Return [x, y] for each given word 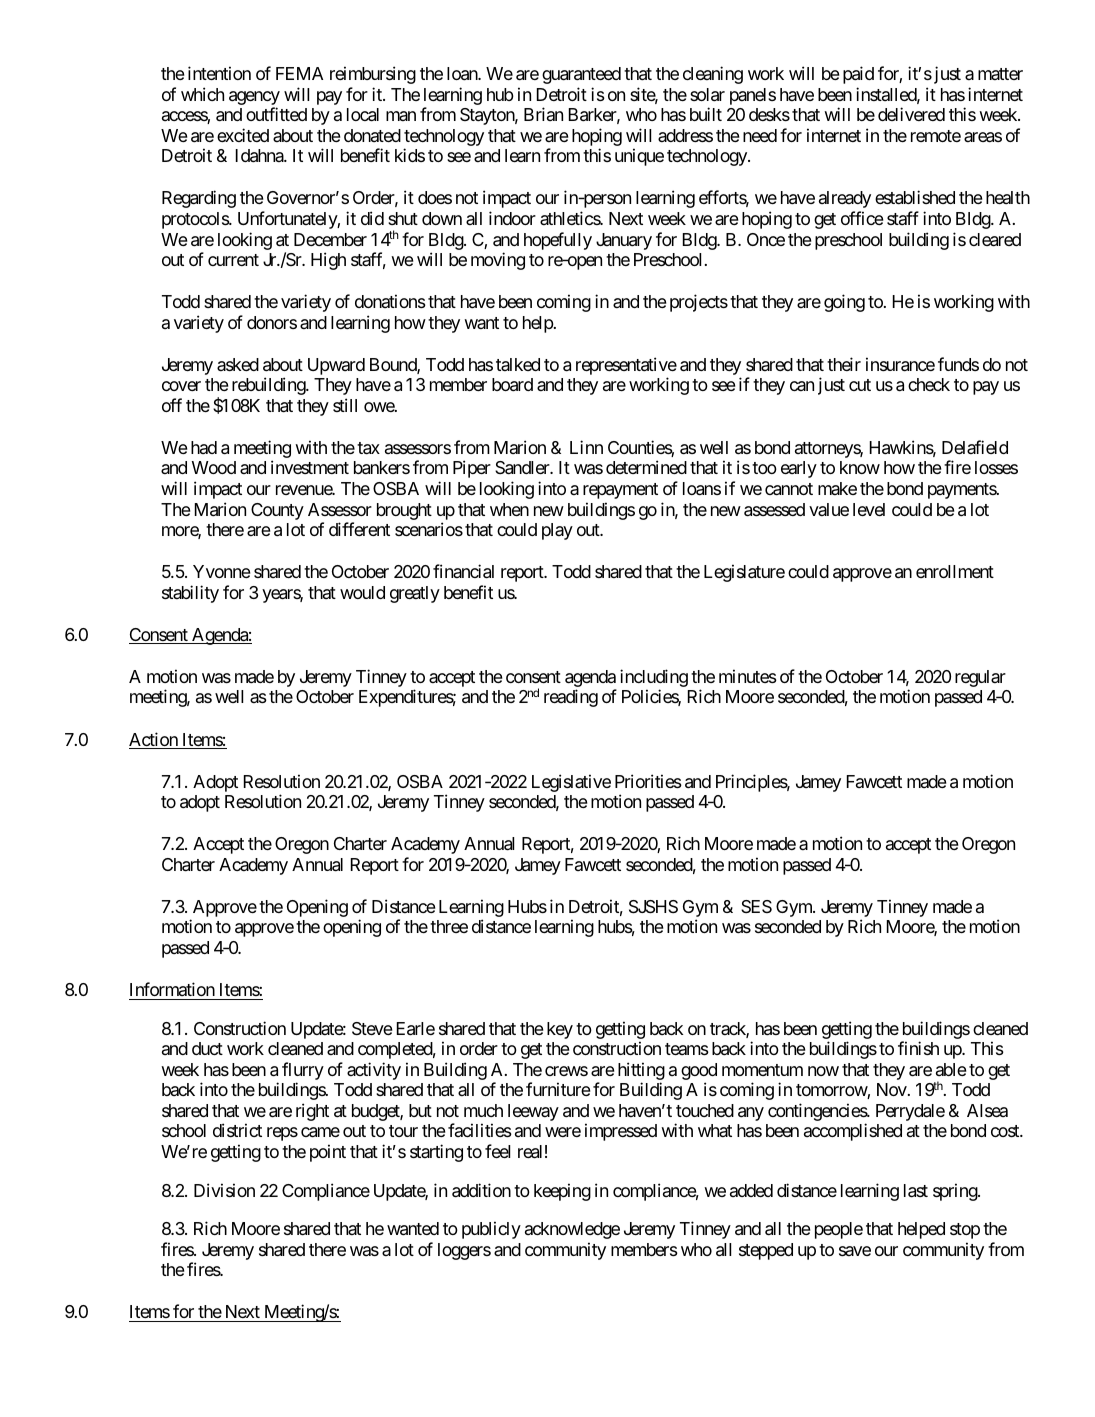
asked [238, 364]
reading [571, 698]
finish [918, 1048]
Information [172, 989]
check [929, 384]
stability [190, 594]
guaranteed [581, 75]
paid [858, 75]
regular [980, 678]
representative [626, 367]
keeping [562, 1192]
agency [254, 98]
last [916, 1191]
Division [224, 1190]
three [449, 926]
